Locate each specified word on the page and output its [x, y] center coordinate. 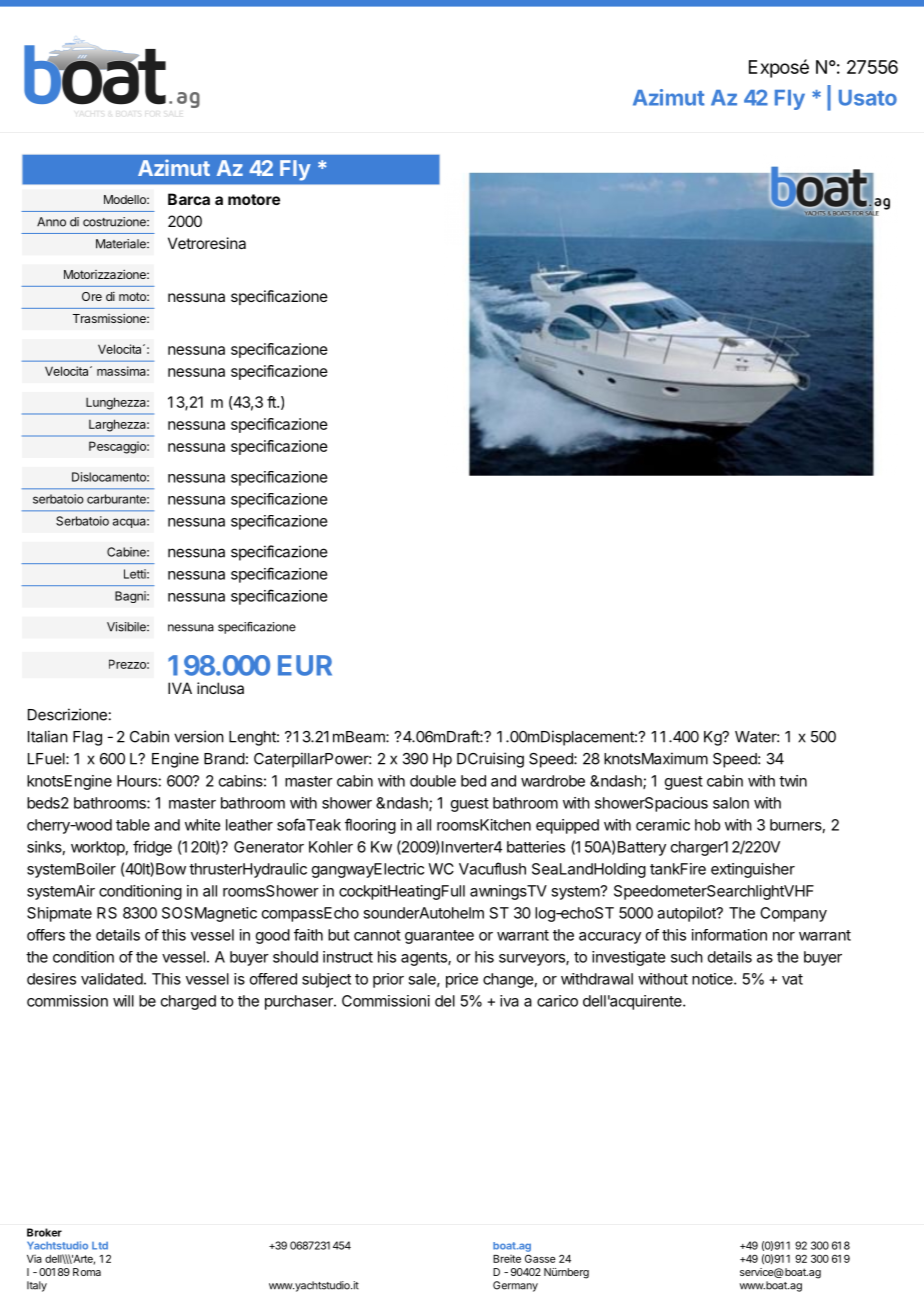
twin [793, 781]
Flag [87, 738]
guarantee [439, 937]
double [433, 781]
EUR [305, 665]
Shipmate [59, 914]
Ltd [100, 1246]
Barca [189, 199]
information [729, 935]
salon [731, 803]
